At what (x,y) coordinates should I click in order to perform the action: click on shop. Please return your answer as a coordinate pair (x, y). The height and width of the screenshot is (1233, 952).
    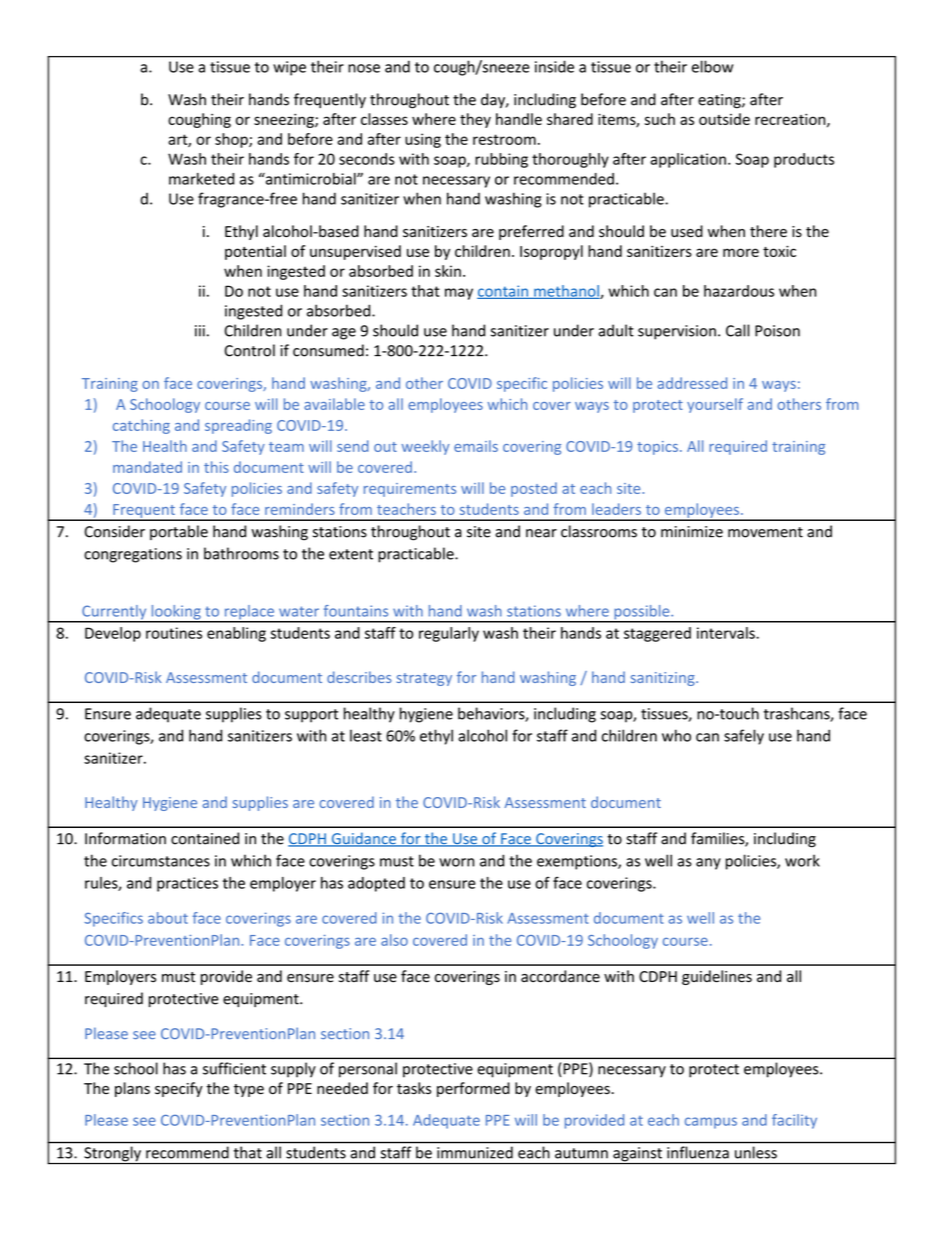
    Looking at the image, I should click on (232, 140).
